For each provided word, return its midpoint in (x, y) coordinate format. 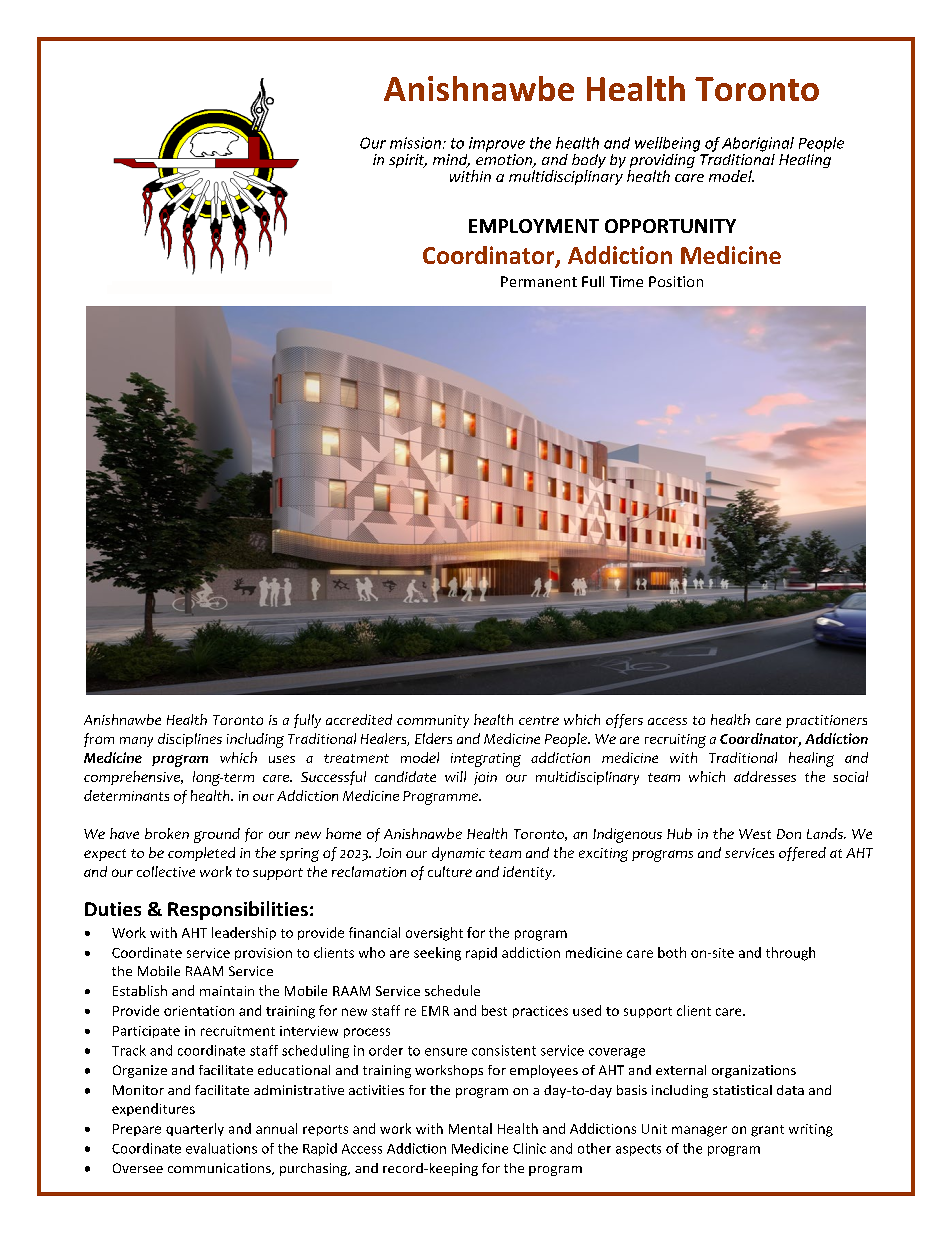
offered (802, 854)
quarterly (195, 1129)
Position (676, 281)
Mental (470, 1128)
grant (767, 1131)
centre (539, 720)
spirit (408, 161)
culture (450, 871)
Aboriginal (758, 144)
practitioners (826, 721)
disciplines (190, 740)
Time (626, 281)
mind (451, 161)
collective (166, 871)
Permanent (539, 281)
